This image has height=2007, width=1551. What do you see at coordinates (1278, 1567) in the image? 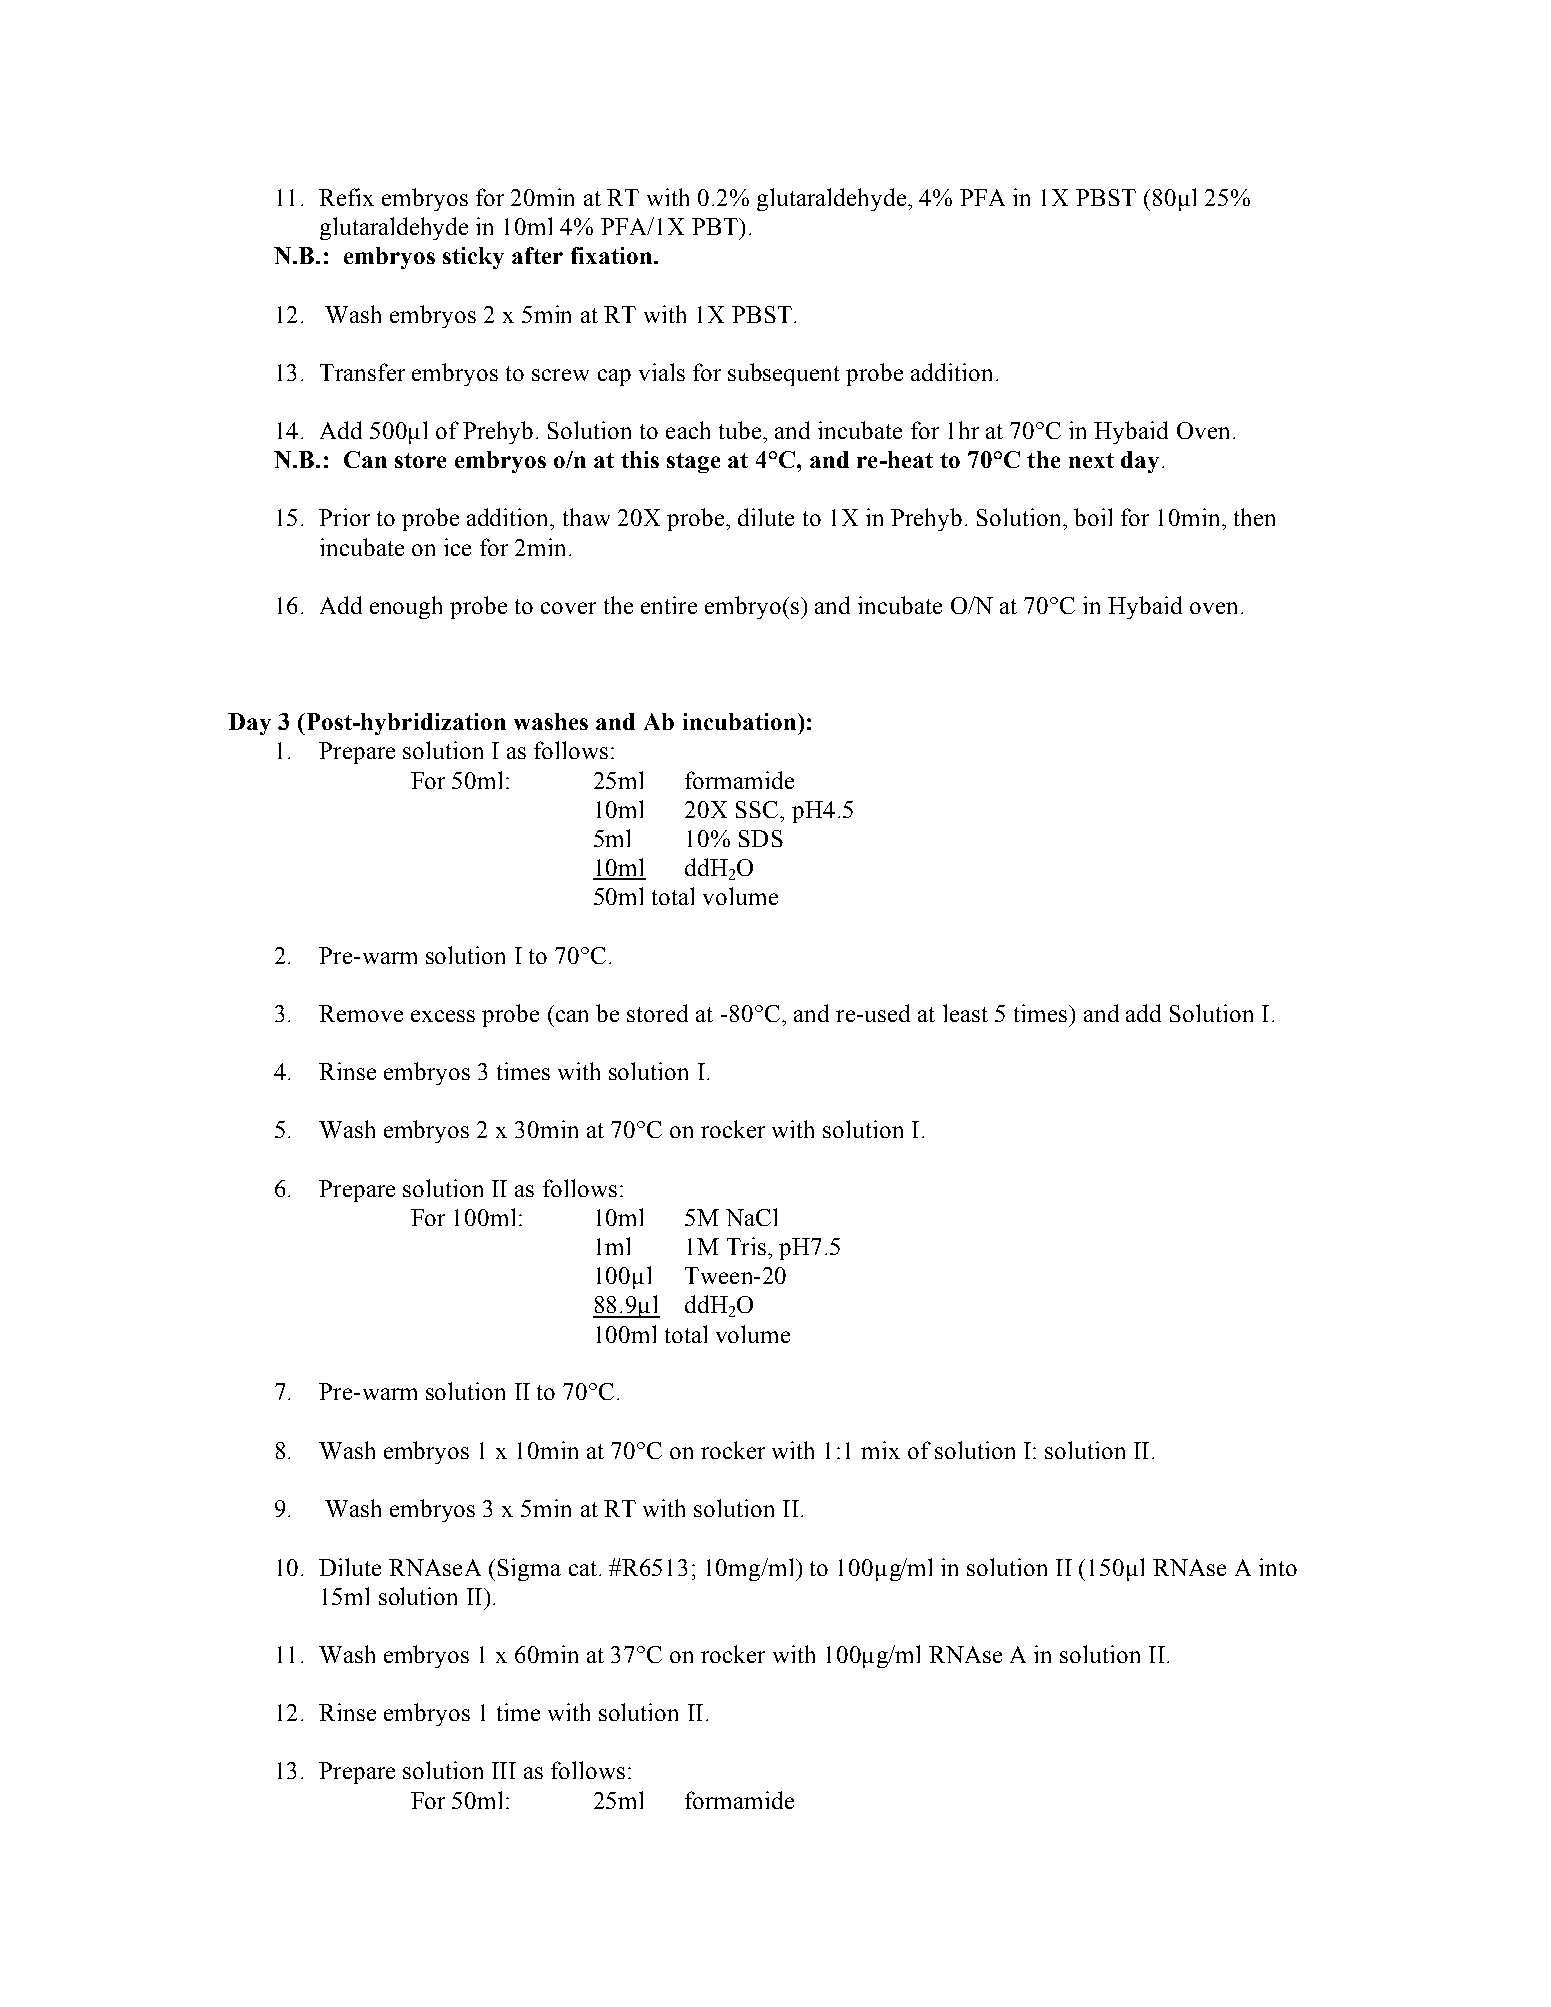
I see `into` at bounding box center [1278, 1567].
